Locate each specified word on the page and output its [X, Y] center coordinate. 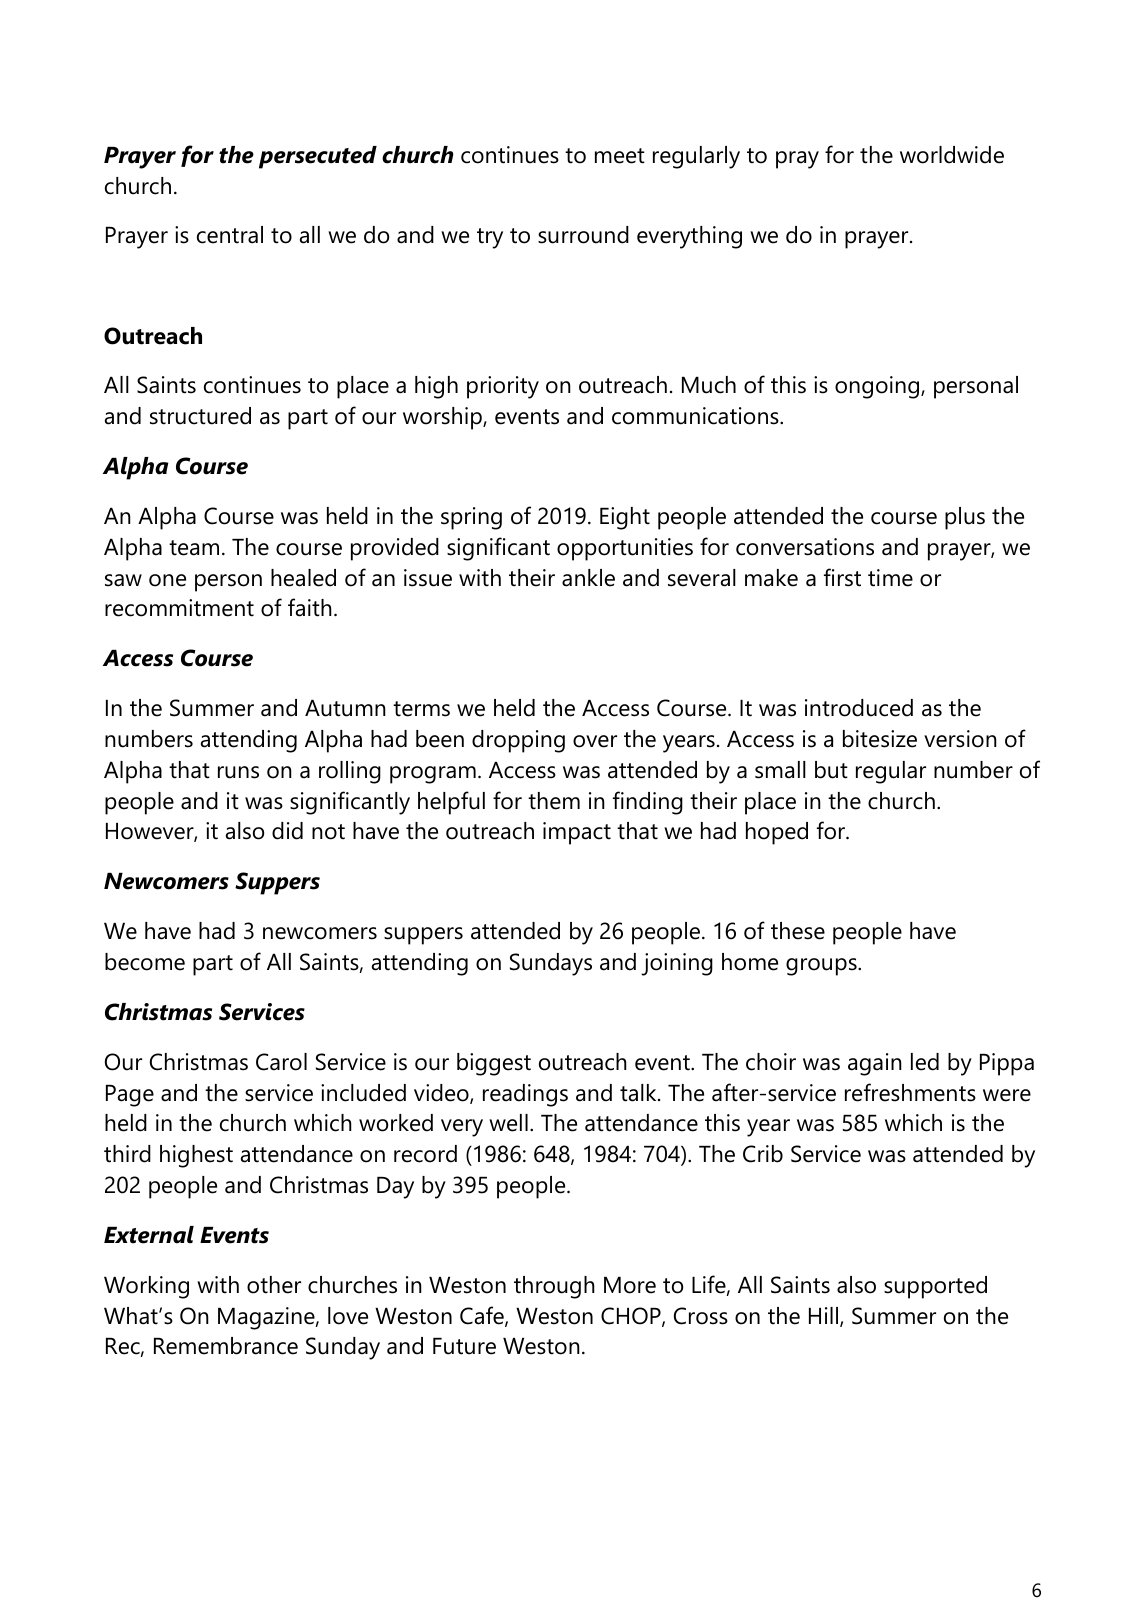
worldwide [952, 155]
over [595, 741]
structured [200, 416]
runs [238, 772]
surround [583, 235]
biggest [494, 1064]
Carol [281, 1062]
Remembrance [226, 1346]
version [960, 739]
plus [965, 518]
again [875, 1064]
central [230, 235]
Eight [625, 518]
